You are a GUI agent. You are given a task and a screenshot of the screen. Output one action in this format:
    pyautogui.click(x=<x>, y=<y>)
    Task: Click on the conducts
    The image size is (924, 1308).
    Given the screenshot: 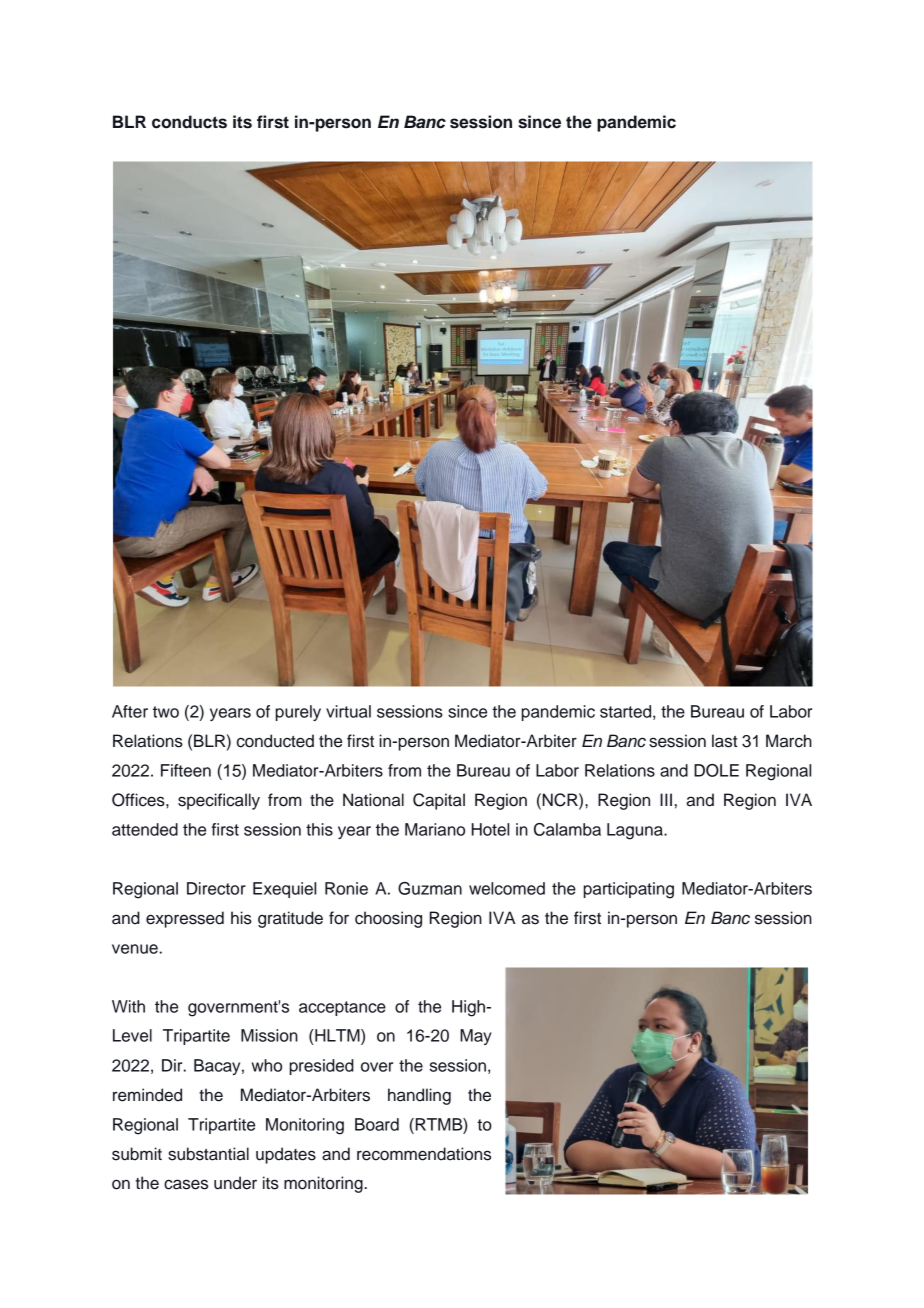 What is the action you would take?
    pyautogui.click(x=189, y=122)
